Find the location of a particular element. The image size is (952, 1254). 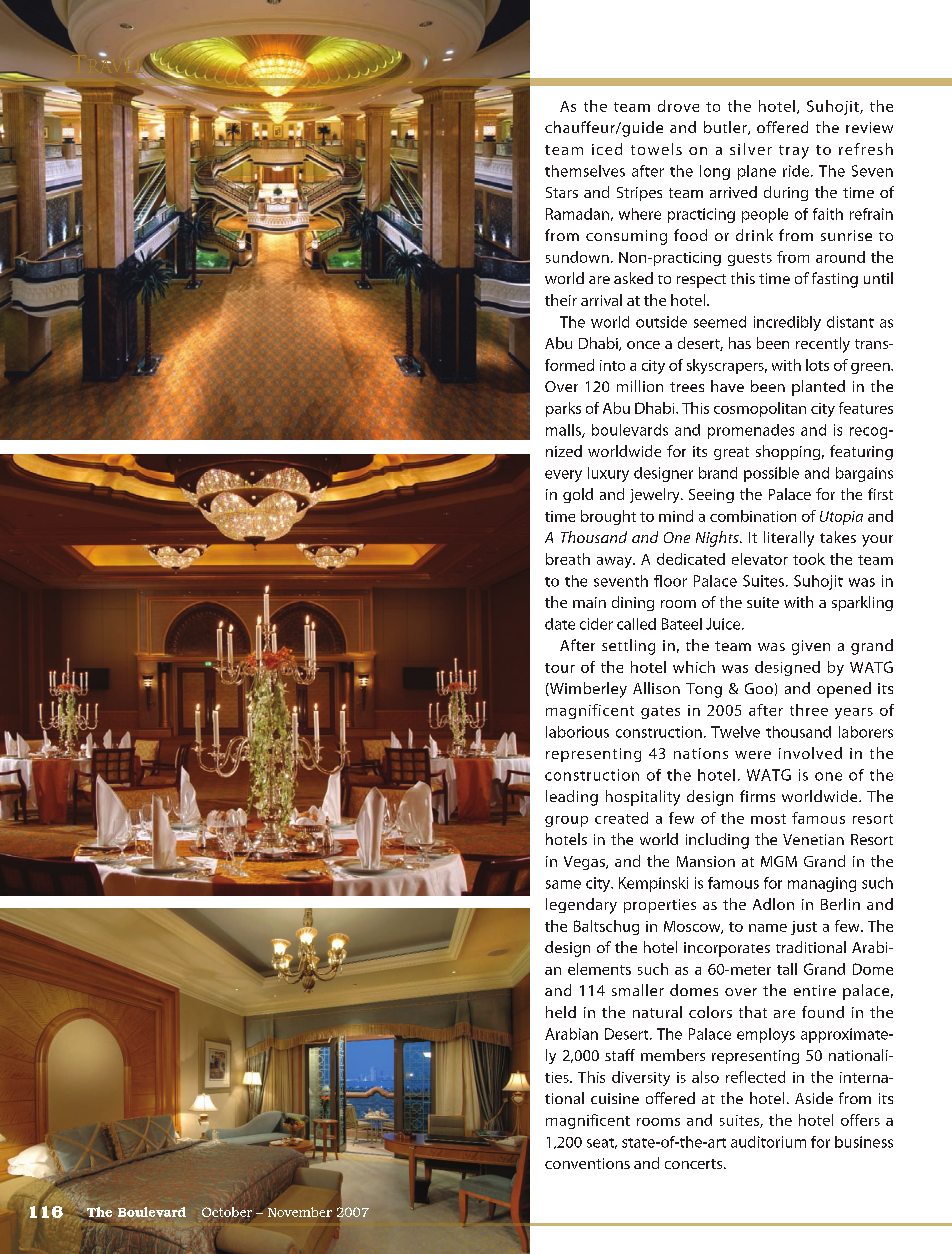

November is located at coordinates (299, 1211).
